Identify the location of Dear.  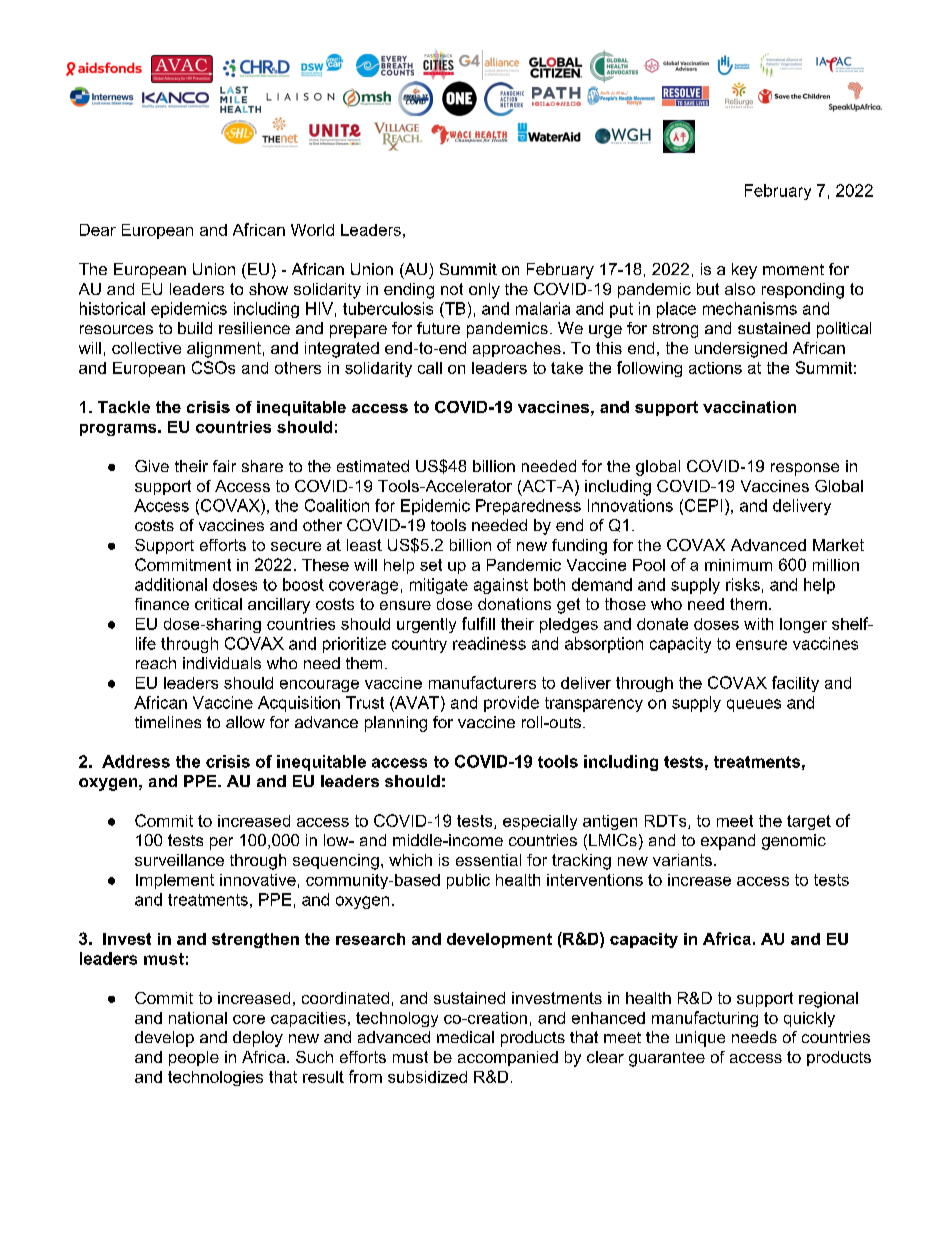
(98, 230).
